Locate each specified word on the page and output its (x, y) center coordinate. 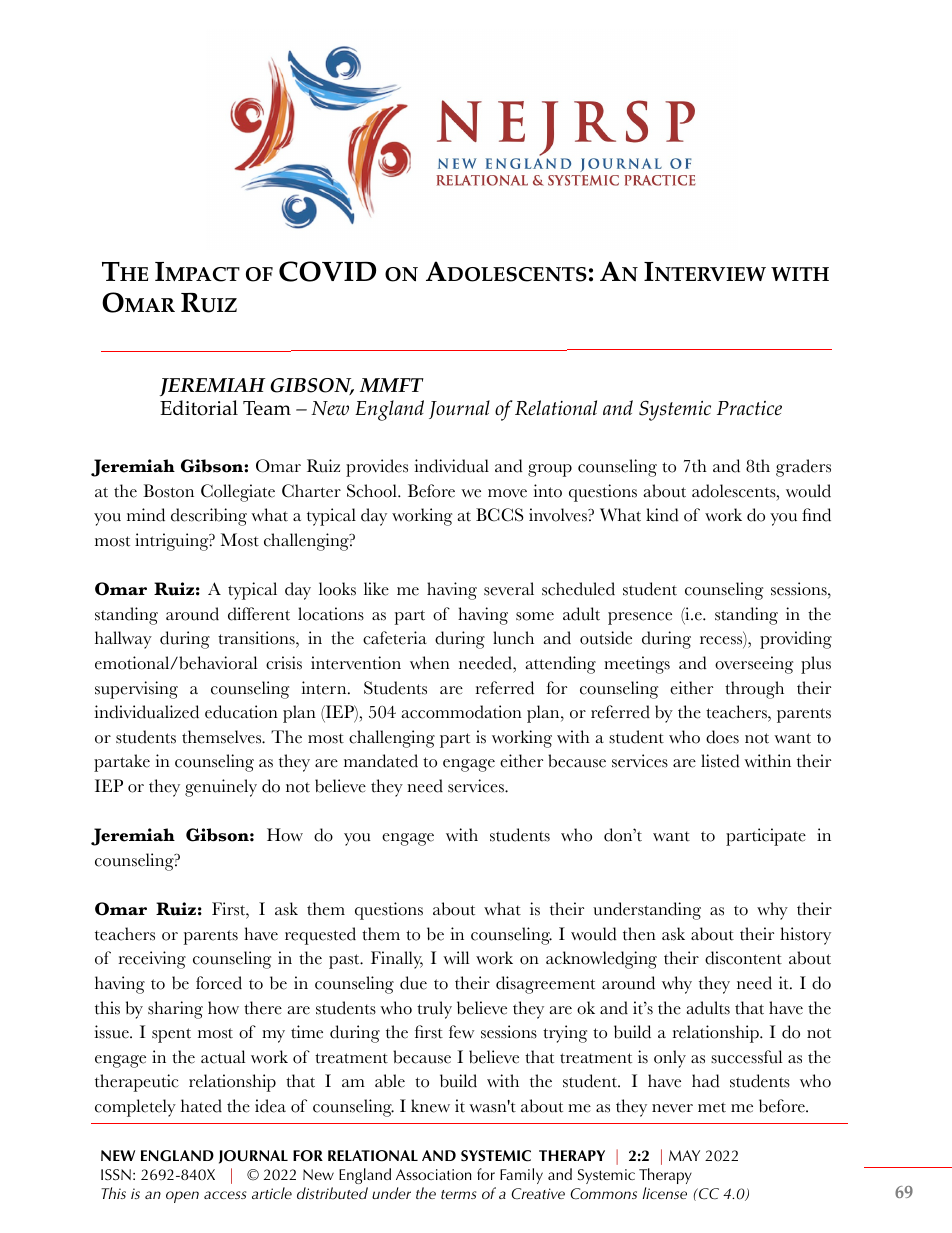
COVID (327, 271)
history (805, 936)
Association (434, 1174)
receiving (152, 960)
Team (267, 408)
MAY (684, 1155)
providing (796, 640)
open (182, 1197)
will (456, 957)
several (509, 589)
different (259, 614)
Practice (749, 408)
